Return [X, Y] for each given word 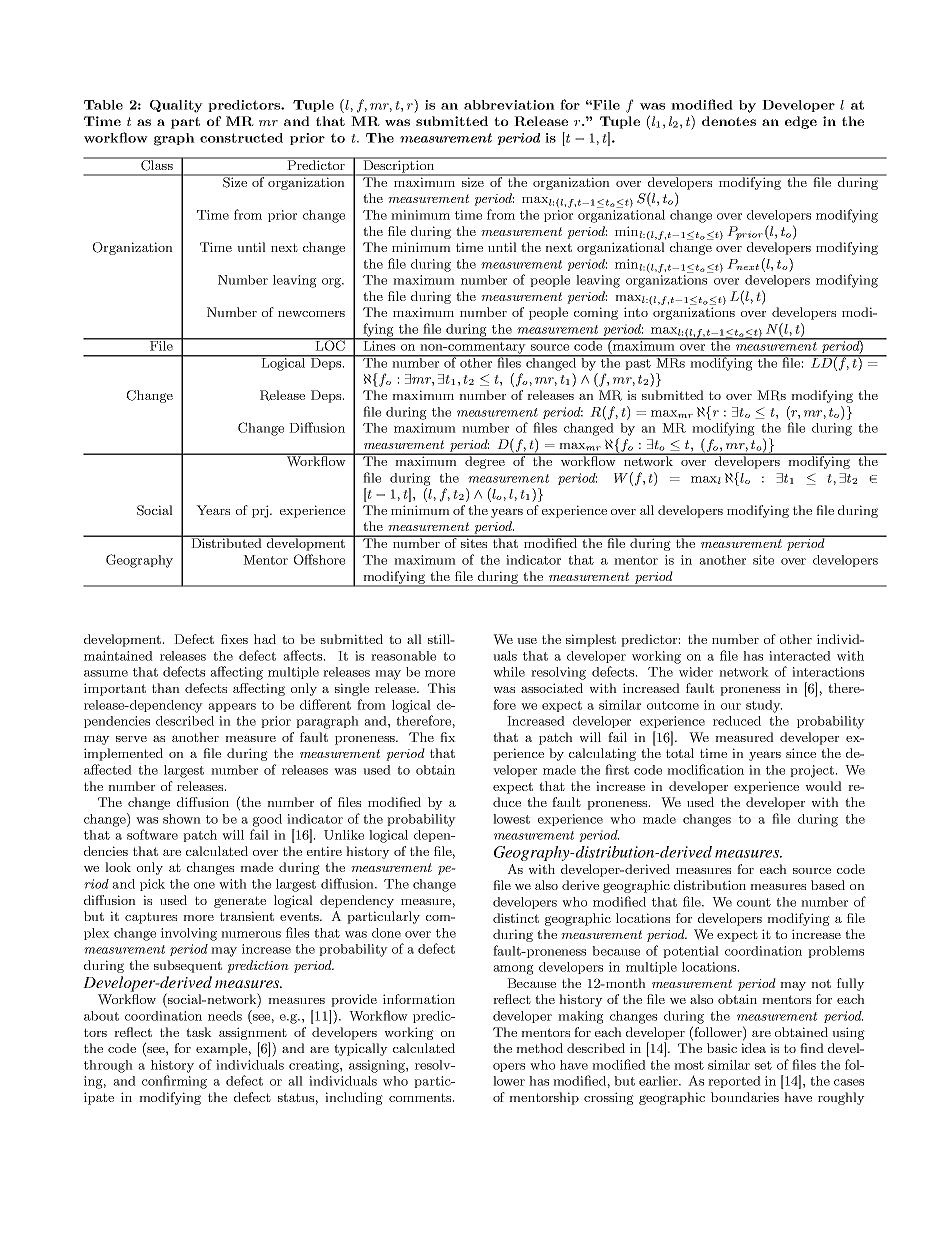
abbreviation [509, 105]
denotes [729, 121]
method [539, 1048]
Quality [176, 106]
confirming [174, 1082]
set [763, 1065]
